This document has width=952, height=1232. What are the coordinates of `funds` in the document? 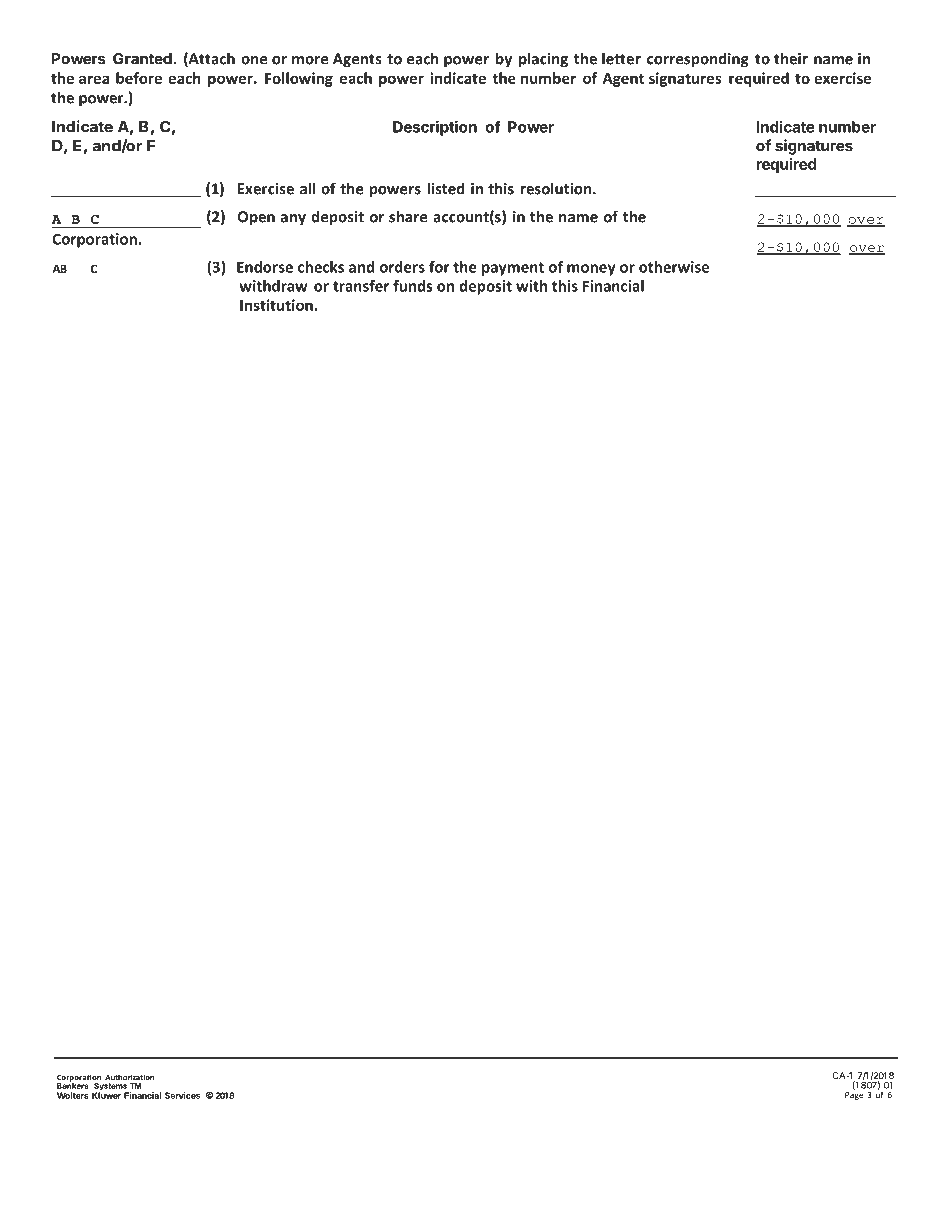 It's located at (412, 286).
